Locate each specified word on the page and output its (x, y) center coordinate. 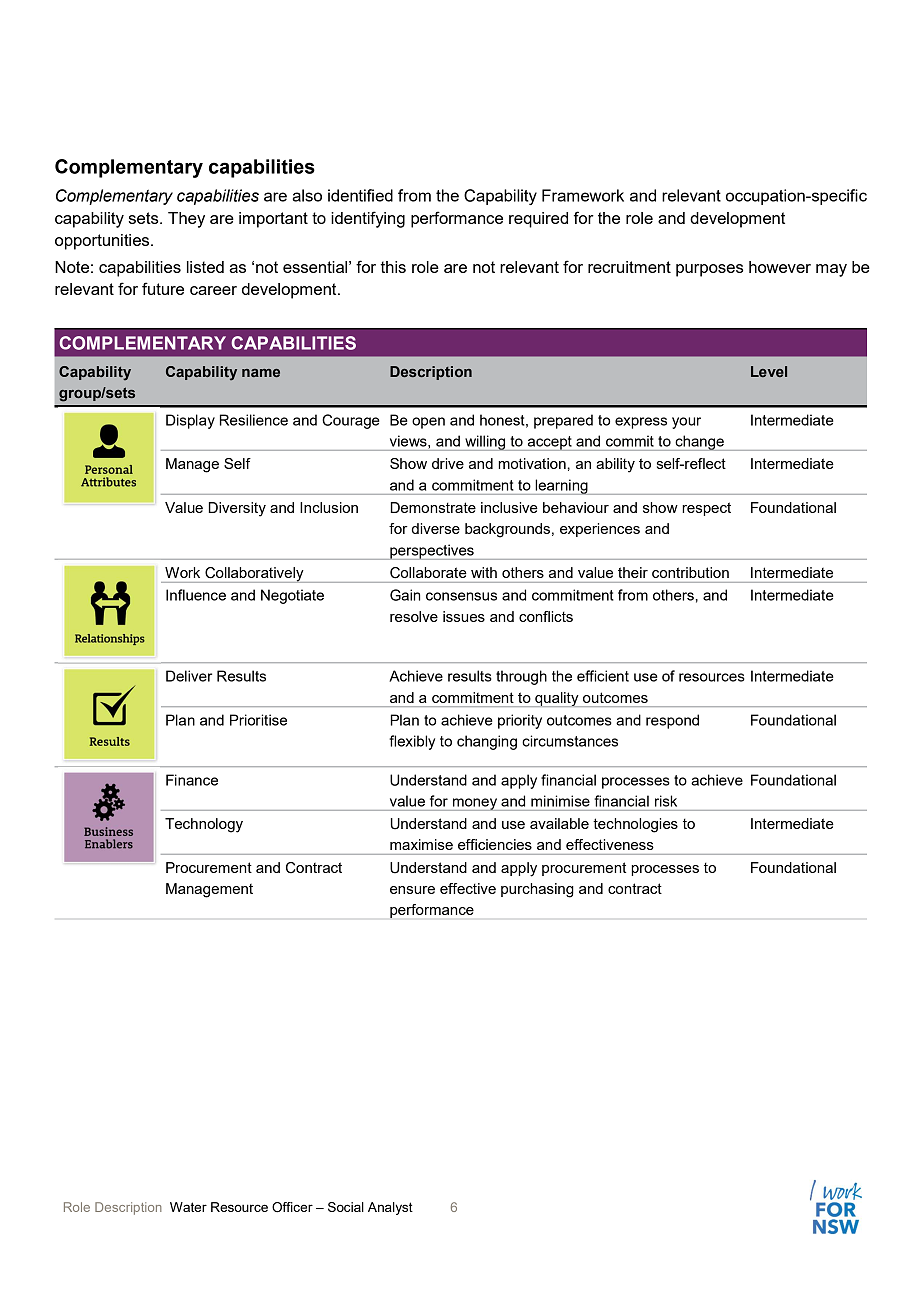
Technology (204, 825)
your (686, 423)
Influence (196, 595)
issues (464, 616)
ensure (412, 890)
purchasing (537, 890)
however (780, 267)
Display (190, 421)
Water (188, 1207)
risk (666, 801)
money (475, 804)
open (428, 423)
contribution (690, 572)
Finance (192, 780)
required (538, 220)
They (186, 220)
